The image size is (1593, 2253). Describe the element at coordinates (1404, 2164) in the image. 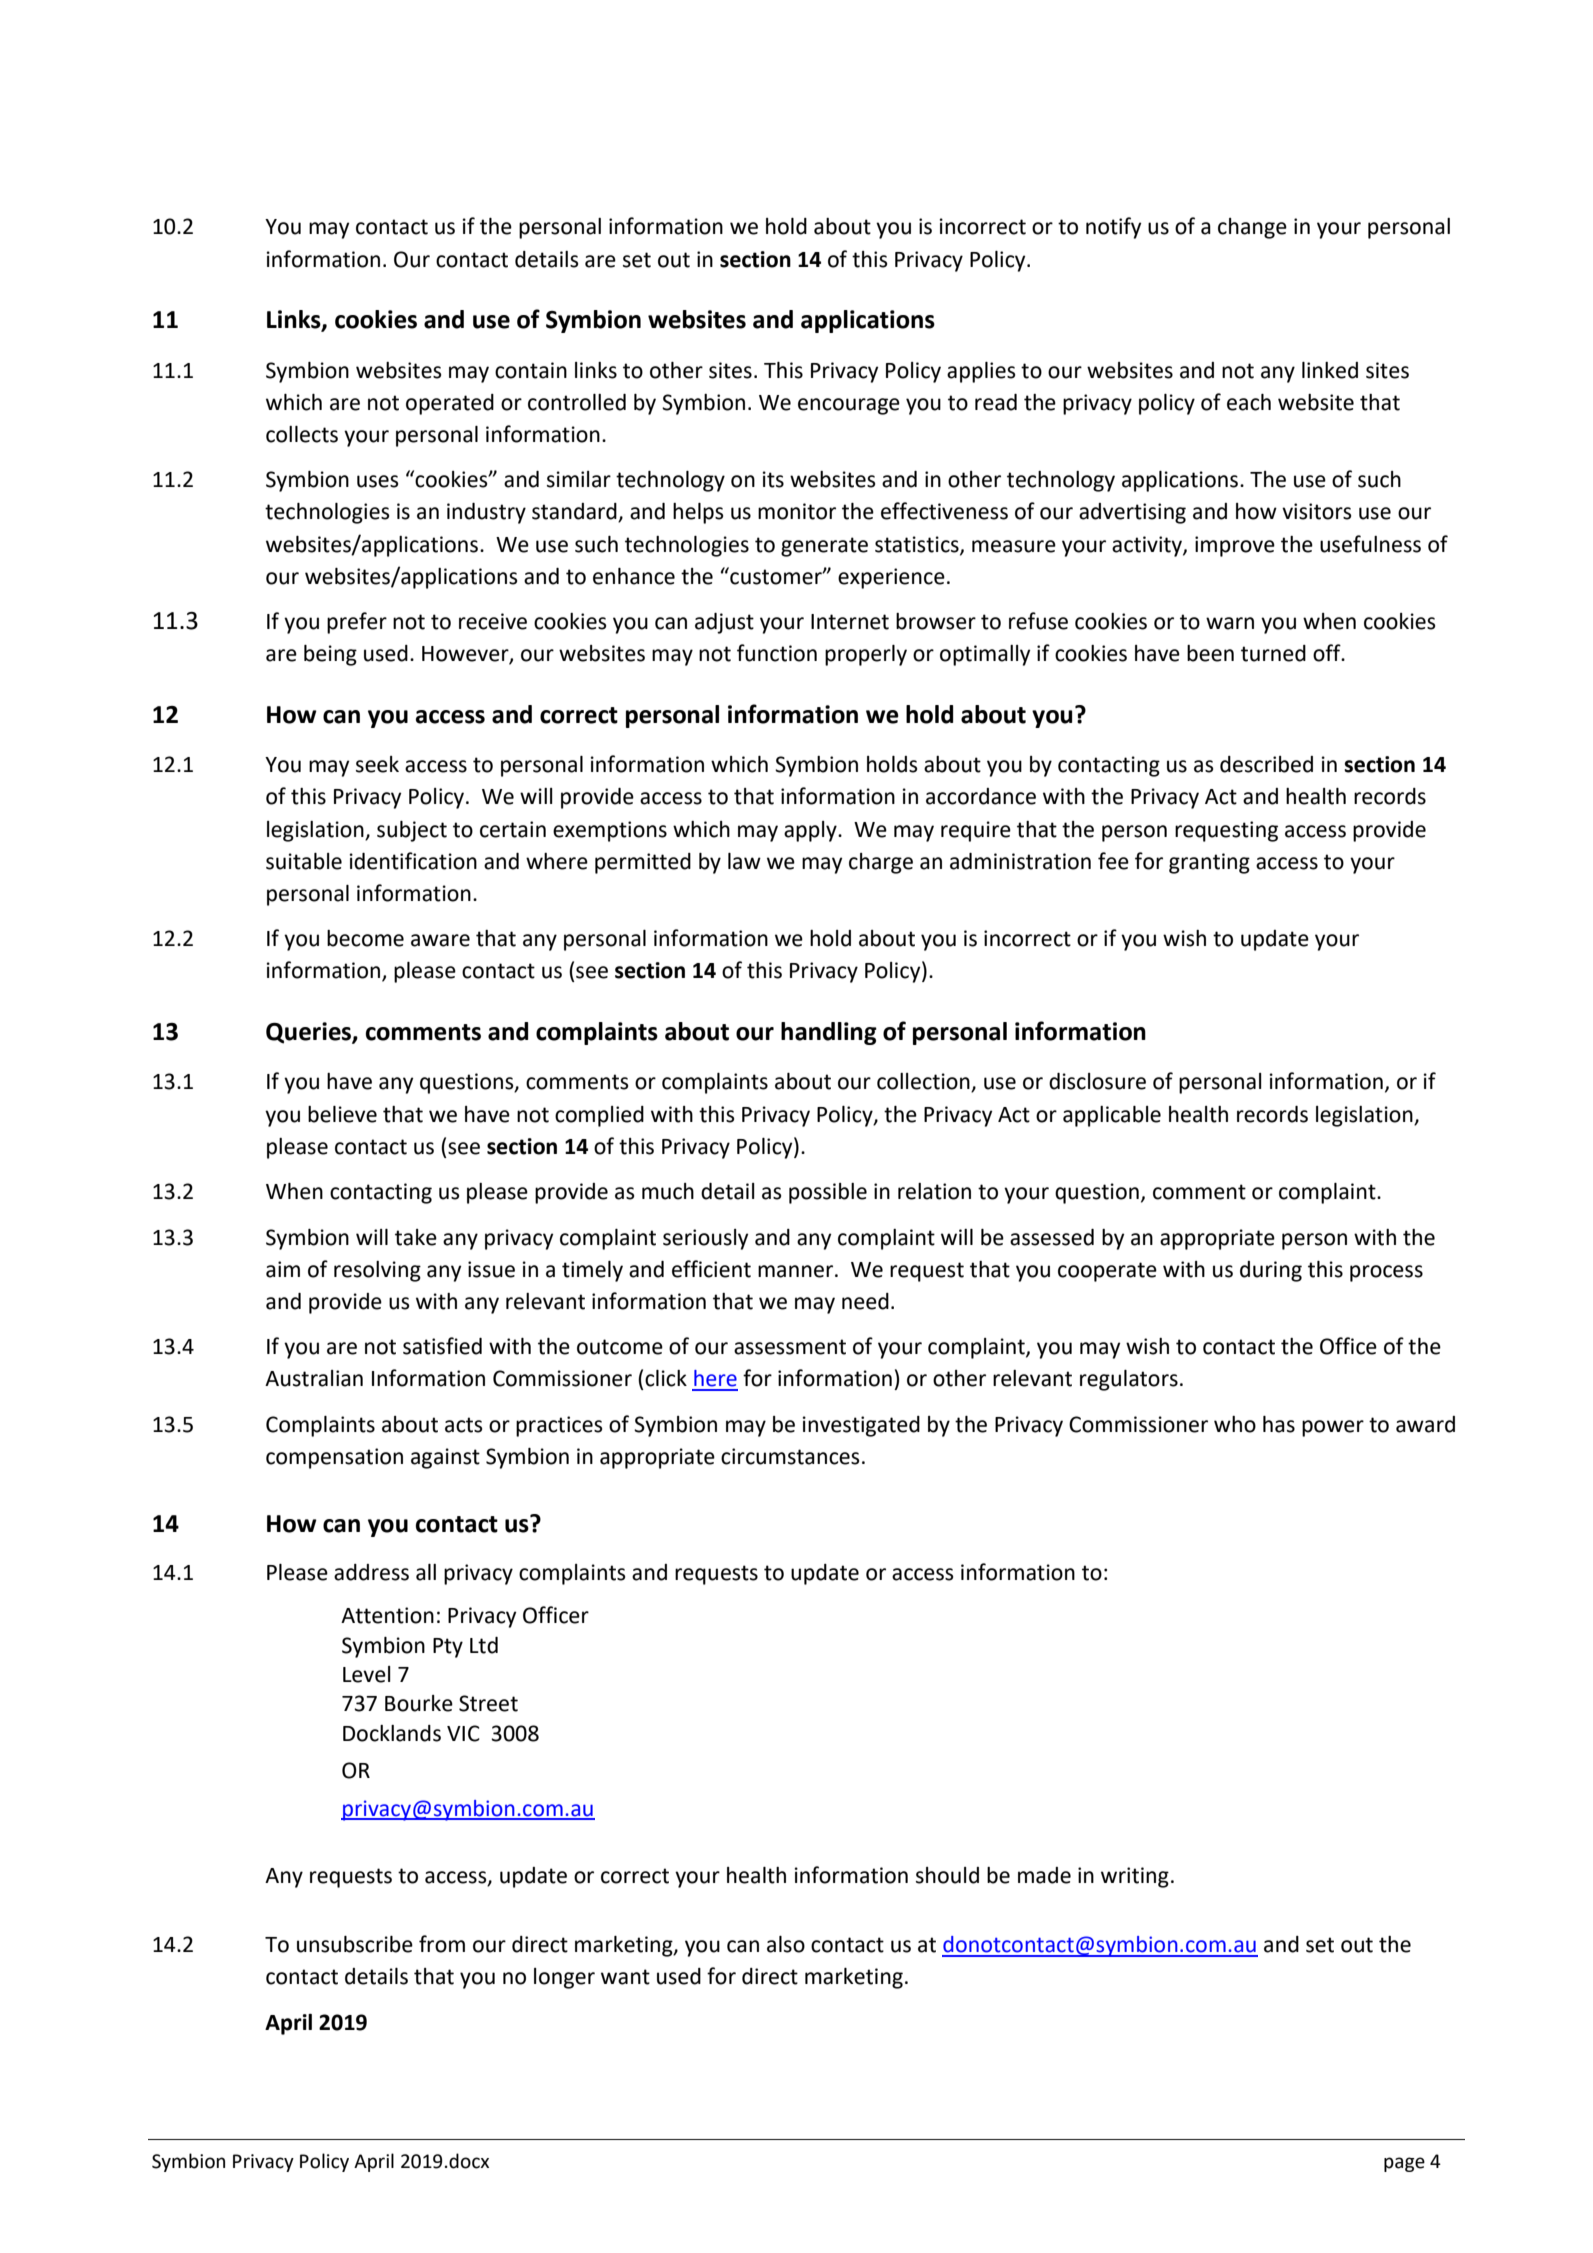

I see `page` at that location.
